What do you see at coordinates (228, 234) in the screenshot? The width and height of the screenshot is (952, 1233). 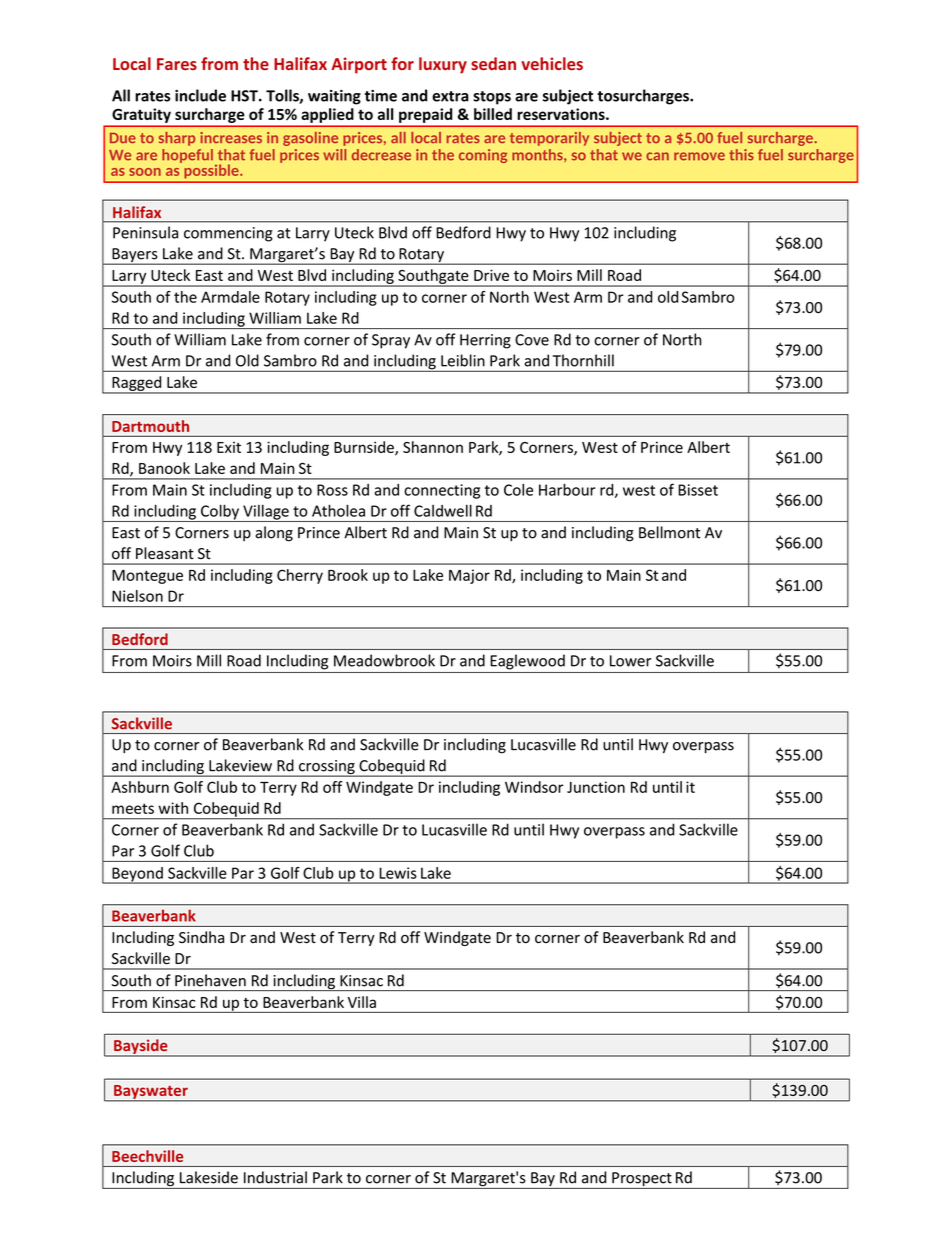 I see `commencing` at bounding box center [228, 234].
